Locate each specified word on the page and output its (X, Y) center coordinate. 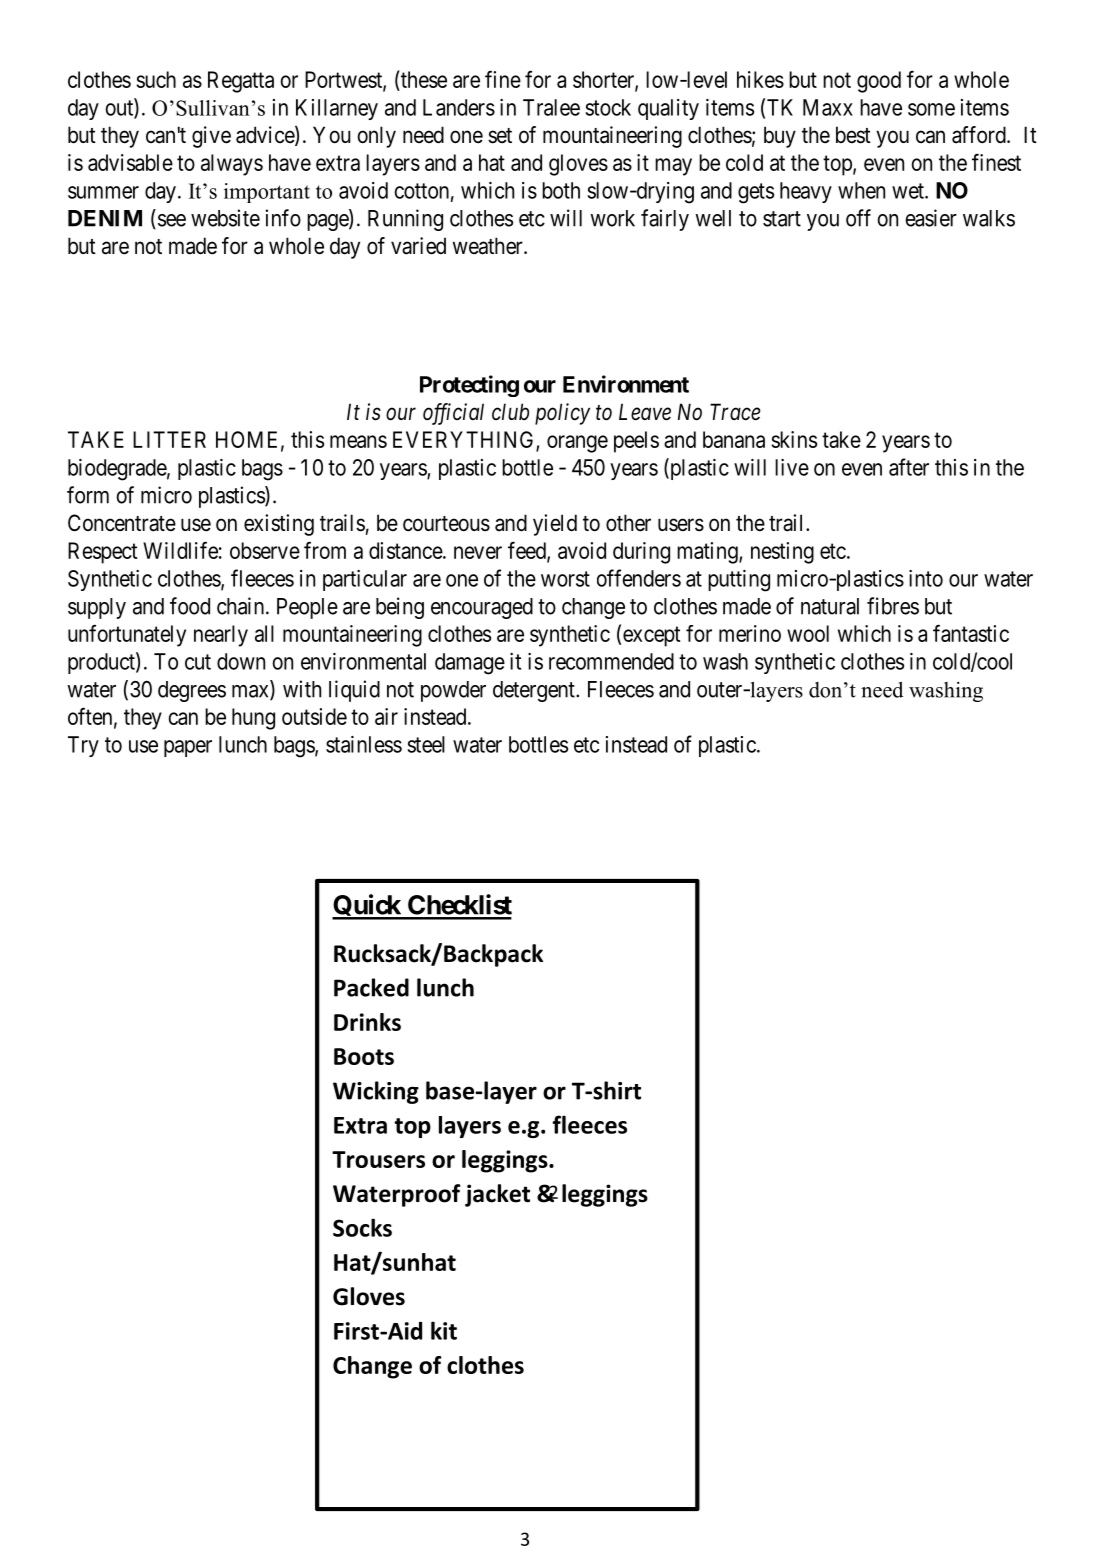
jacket (497, 1195)
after (909, 467)
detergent (535, 691)
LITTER (169, 439)
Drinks (367, 1022)
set (500, 136)
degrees (192, 691)
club (510, 412)
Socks (362, 1227)
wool (808, 633)
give (211, 137)
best (853, 135)
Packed (371, 987)
